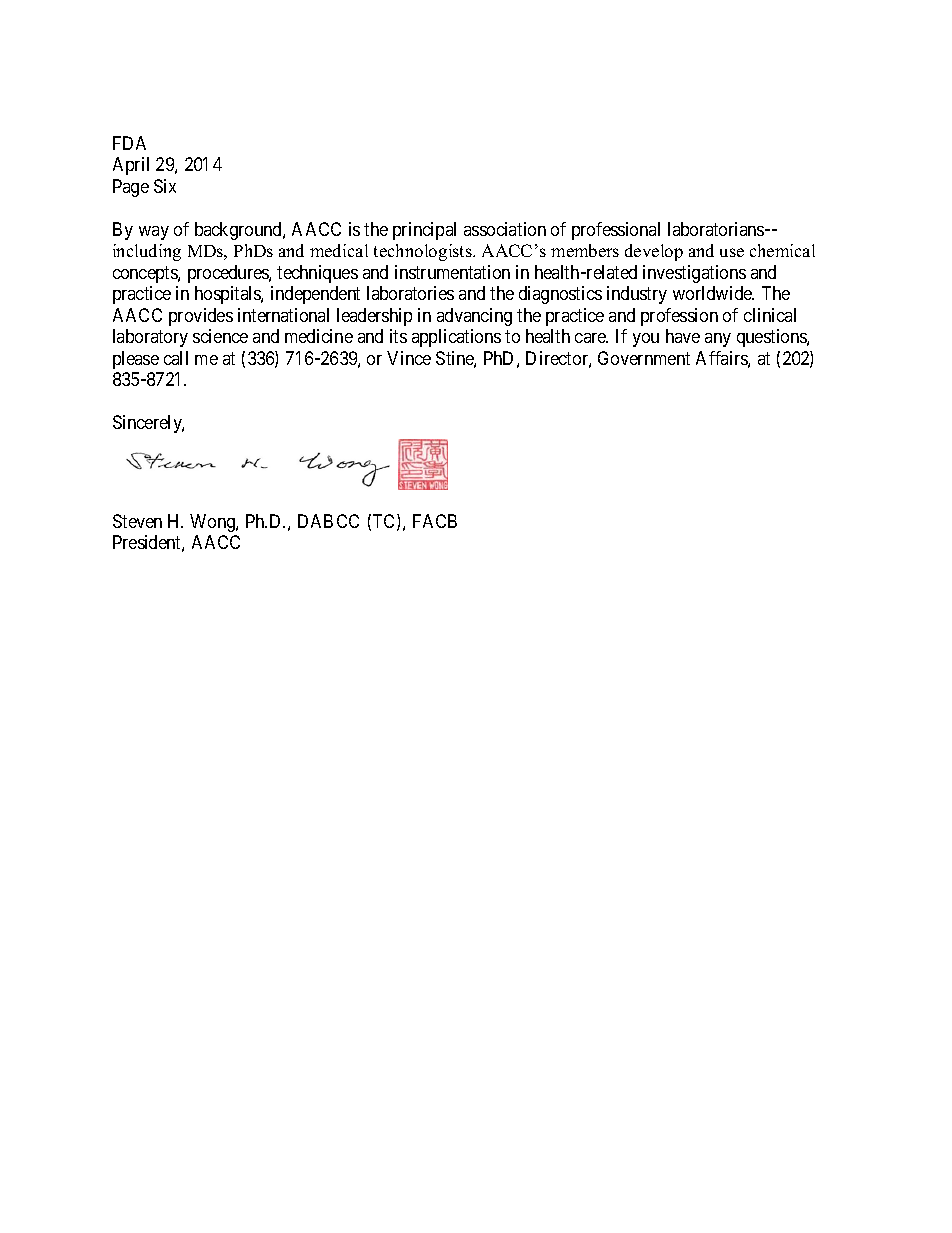 This screenshot has height=1233, width=952. What do you see at coordinates (424, 231) in the screenshot?
I see `principal` at bounding box center [424, 231].
